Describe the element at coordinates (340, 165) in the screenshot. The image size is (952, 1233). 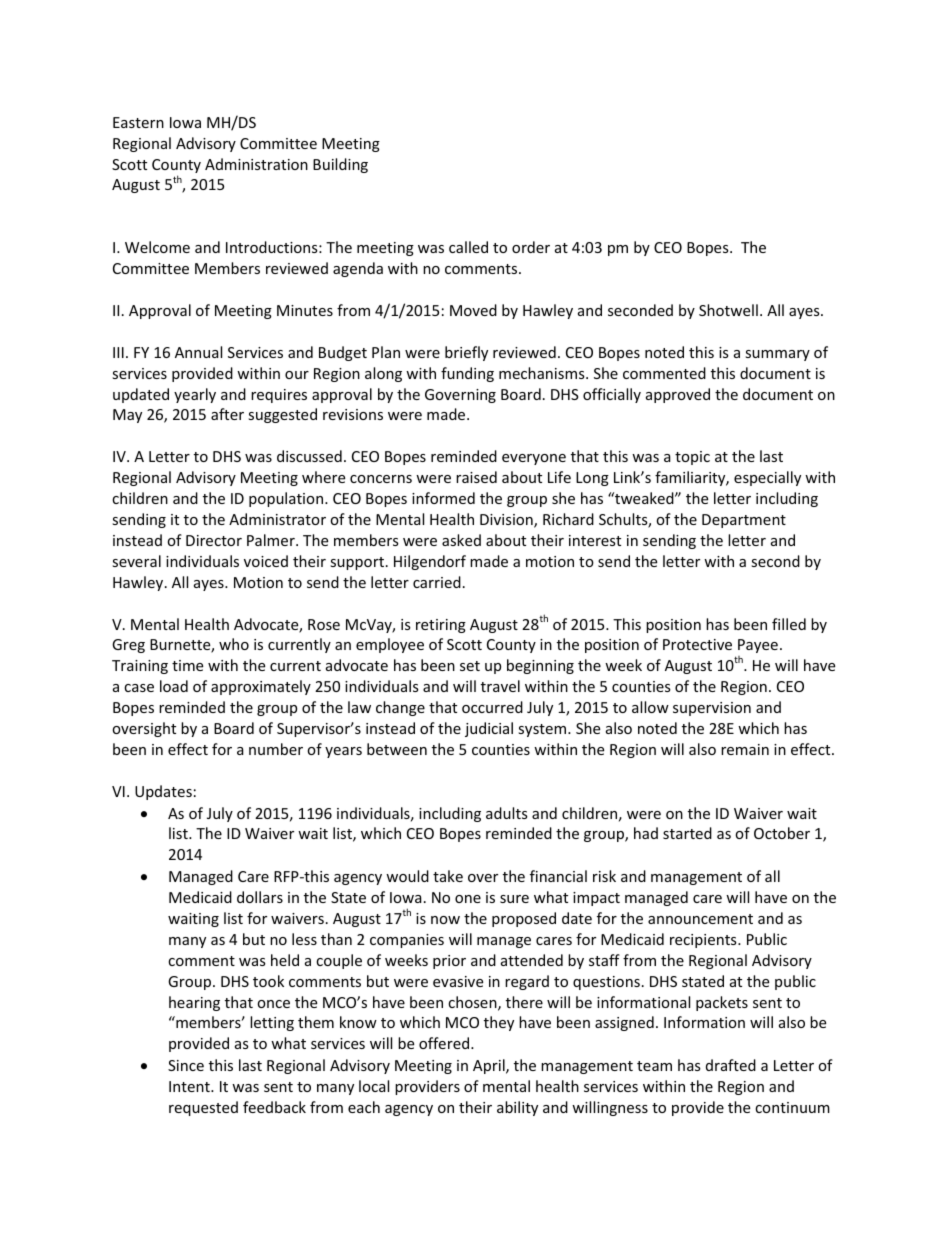
I see `Building` at that location.
